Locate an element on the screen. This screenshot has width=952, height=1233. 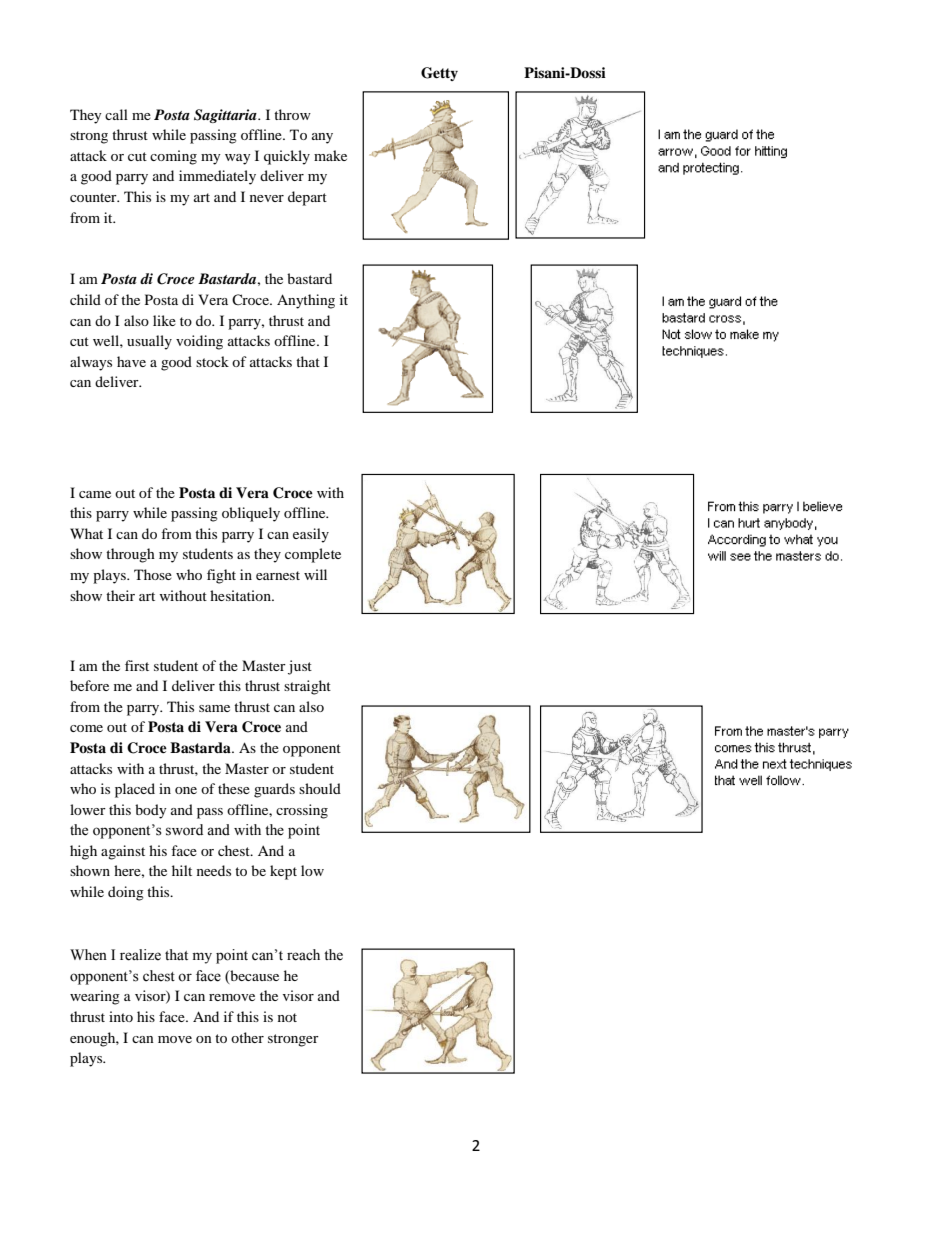
same is located at coordinates (214, 708).
